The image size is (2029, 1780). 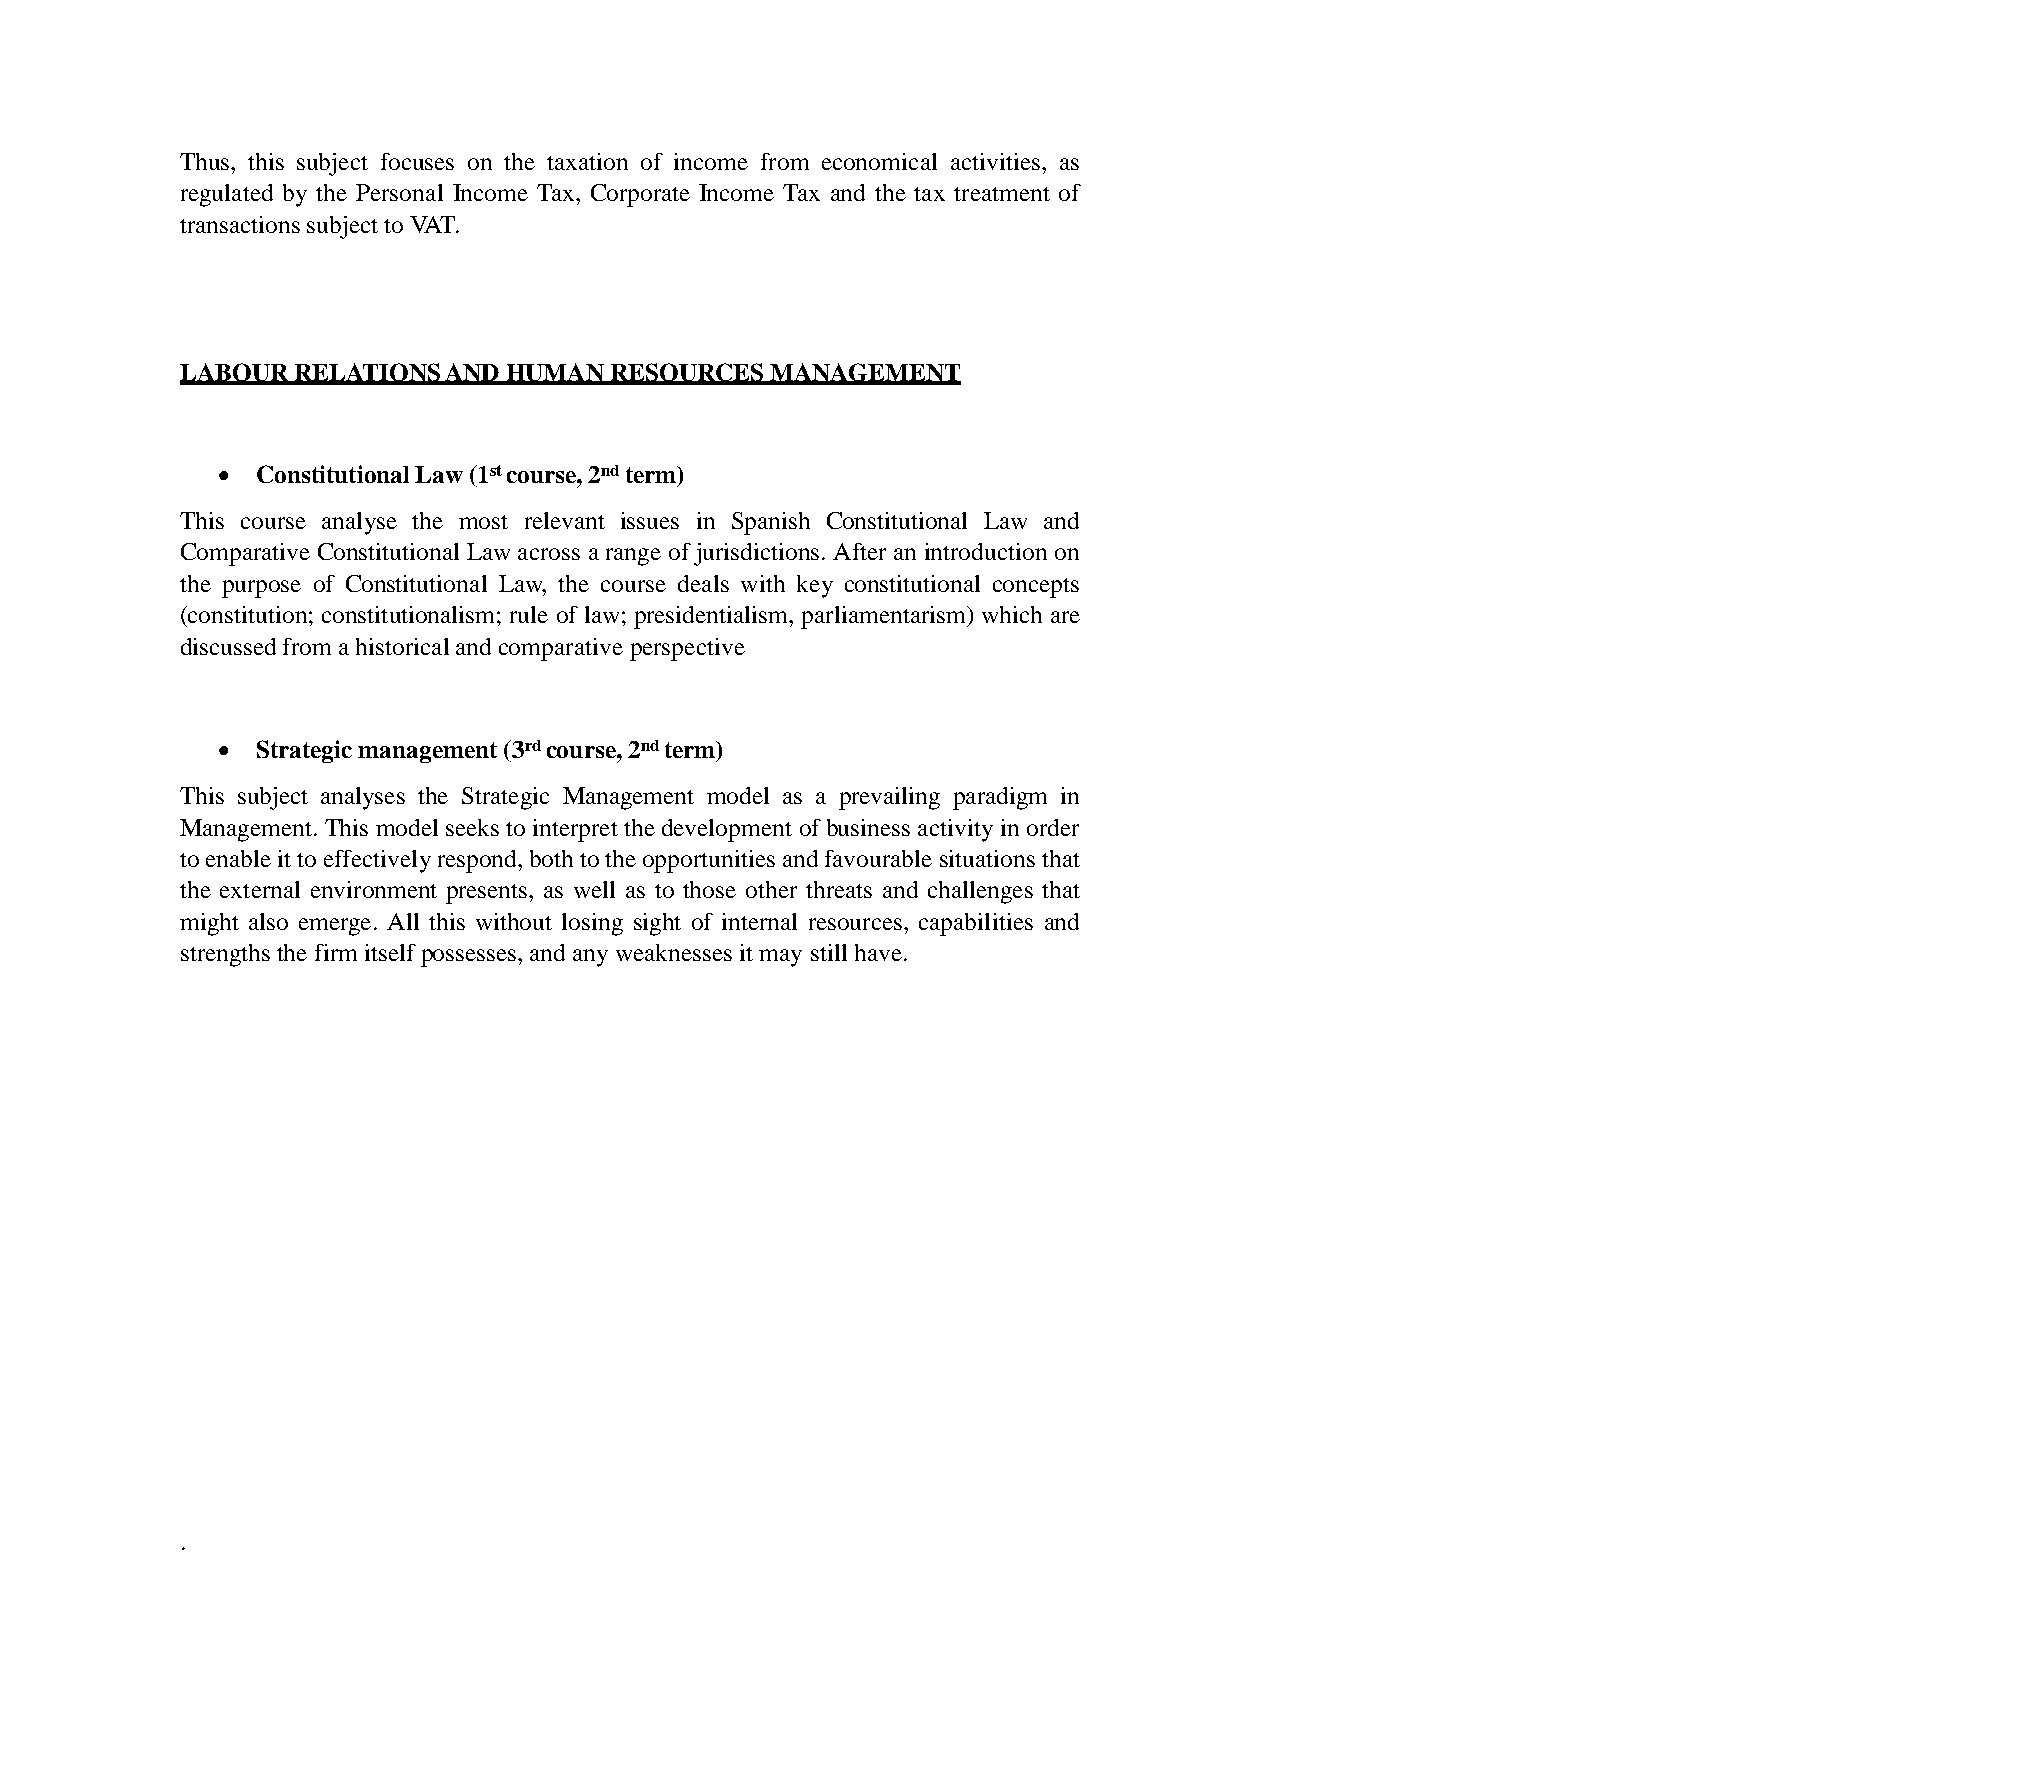 I want to click on introduction, so click(x=986, y=551).
